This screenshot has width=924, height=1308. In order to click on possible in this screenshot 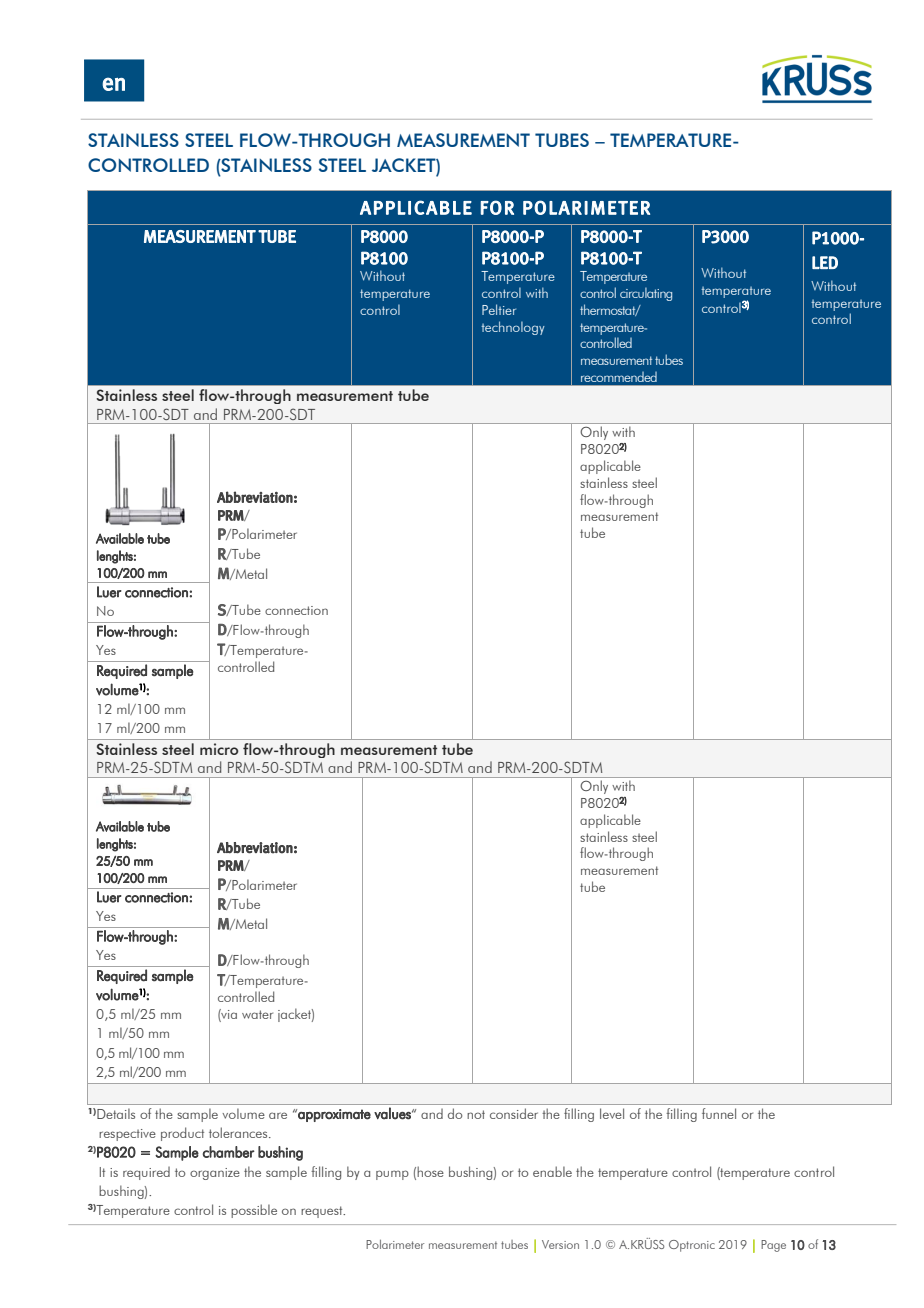, I will do `click(254, 1211)`.
